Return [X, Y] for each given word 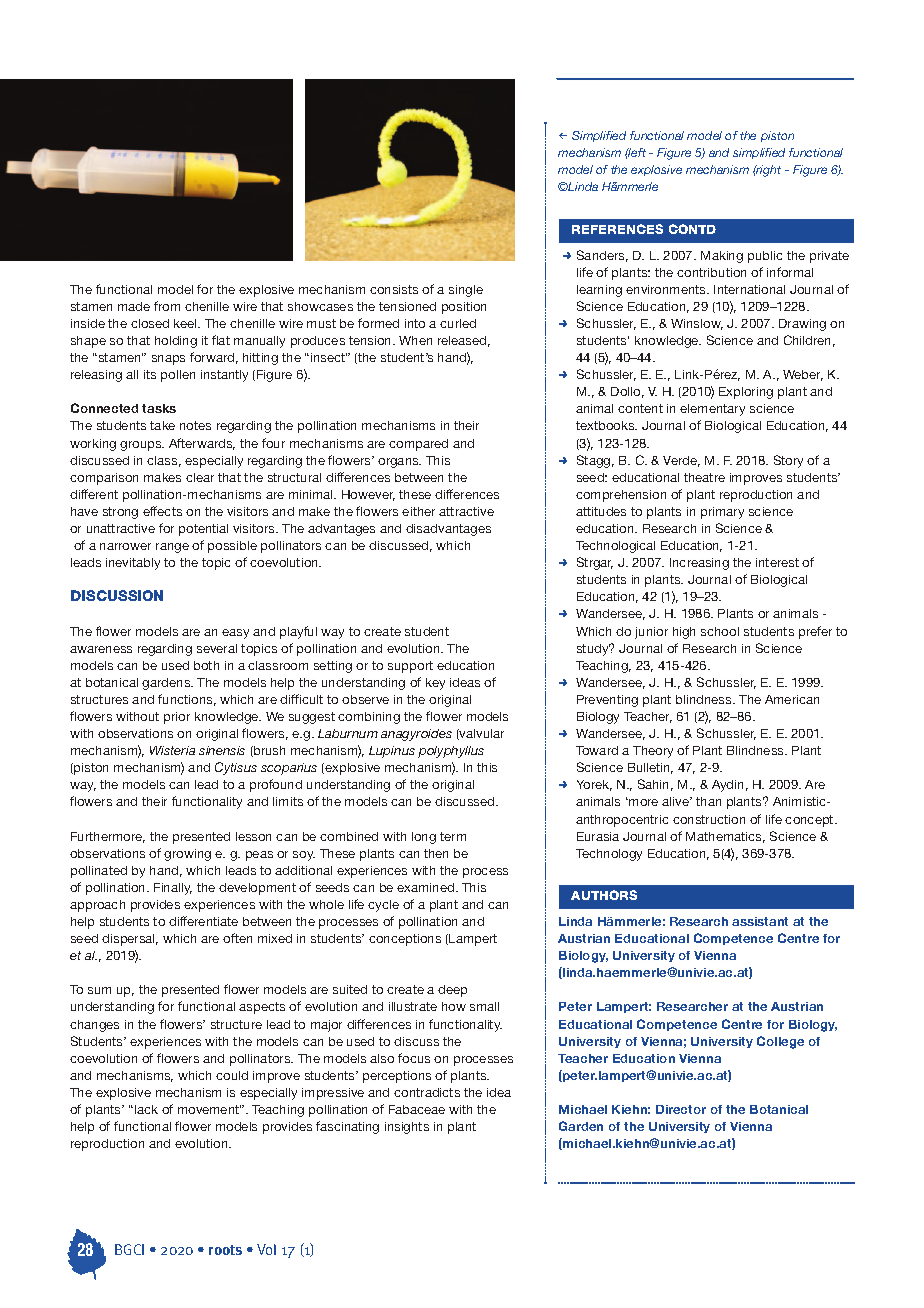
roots [225, 1250]
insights [407, 1128]
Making [722, 257]
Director [681, 1109]
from [167, 306]
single [466, 291]
